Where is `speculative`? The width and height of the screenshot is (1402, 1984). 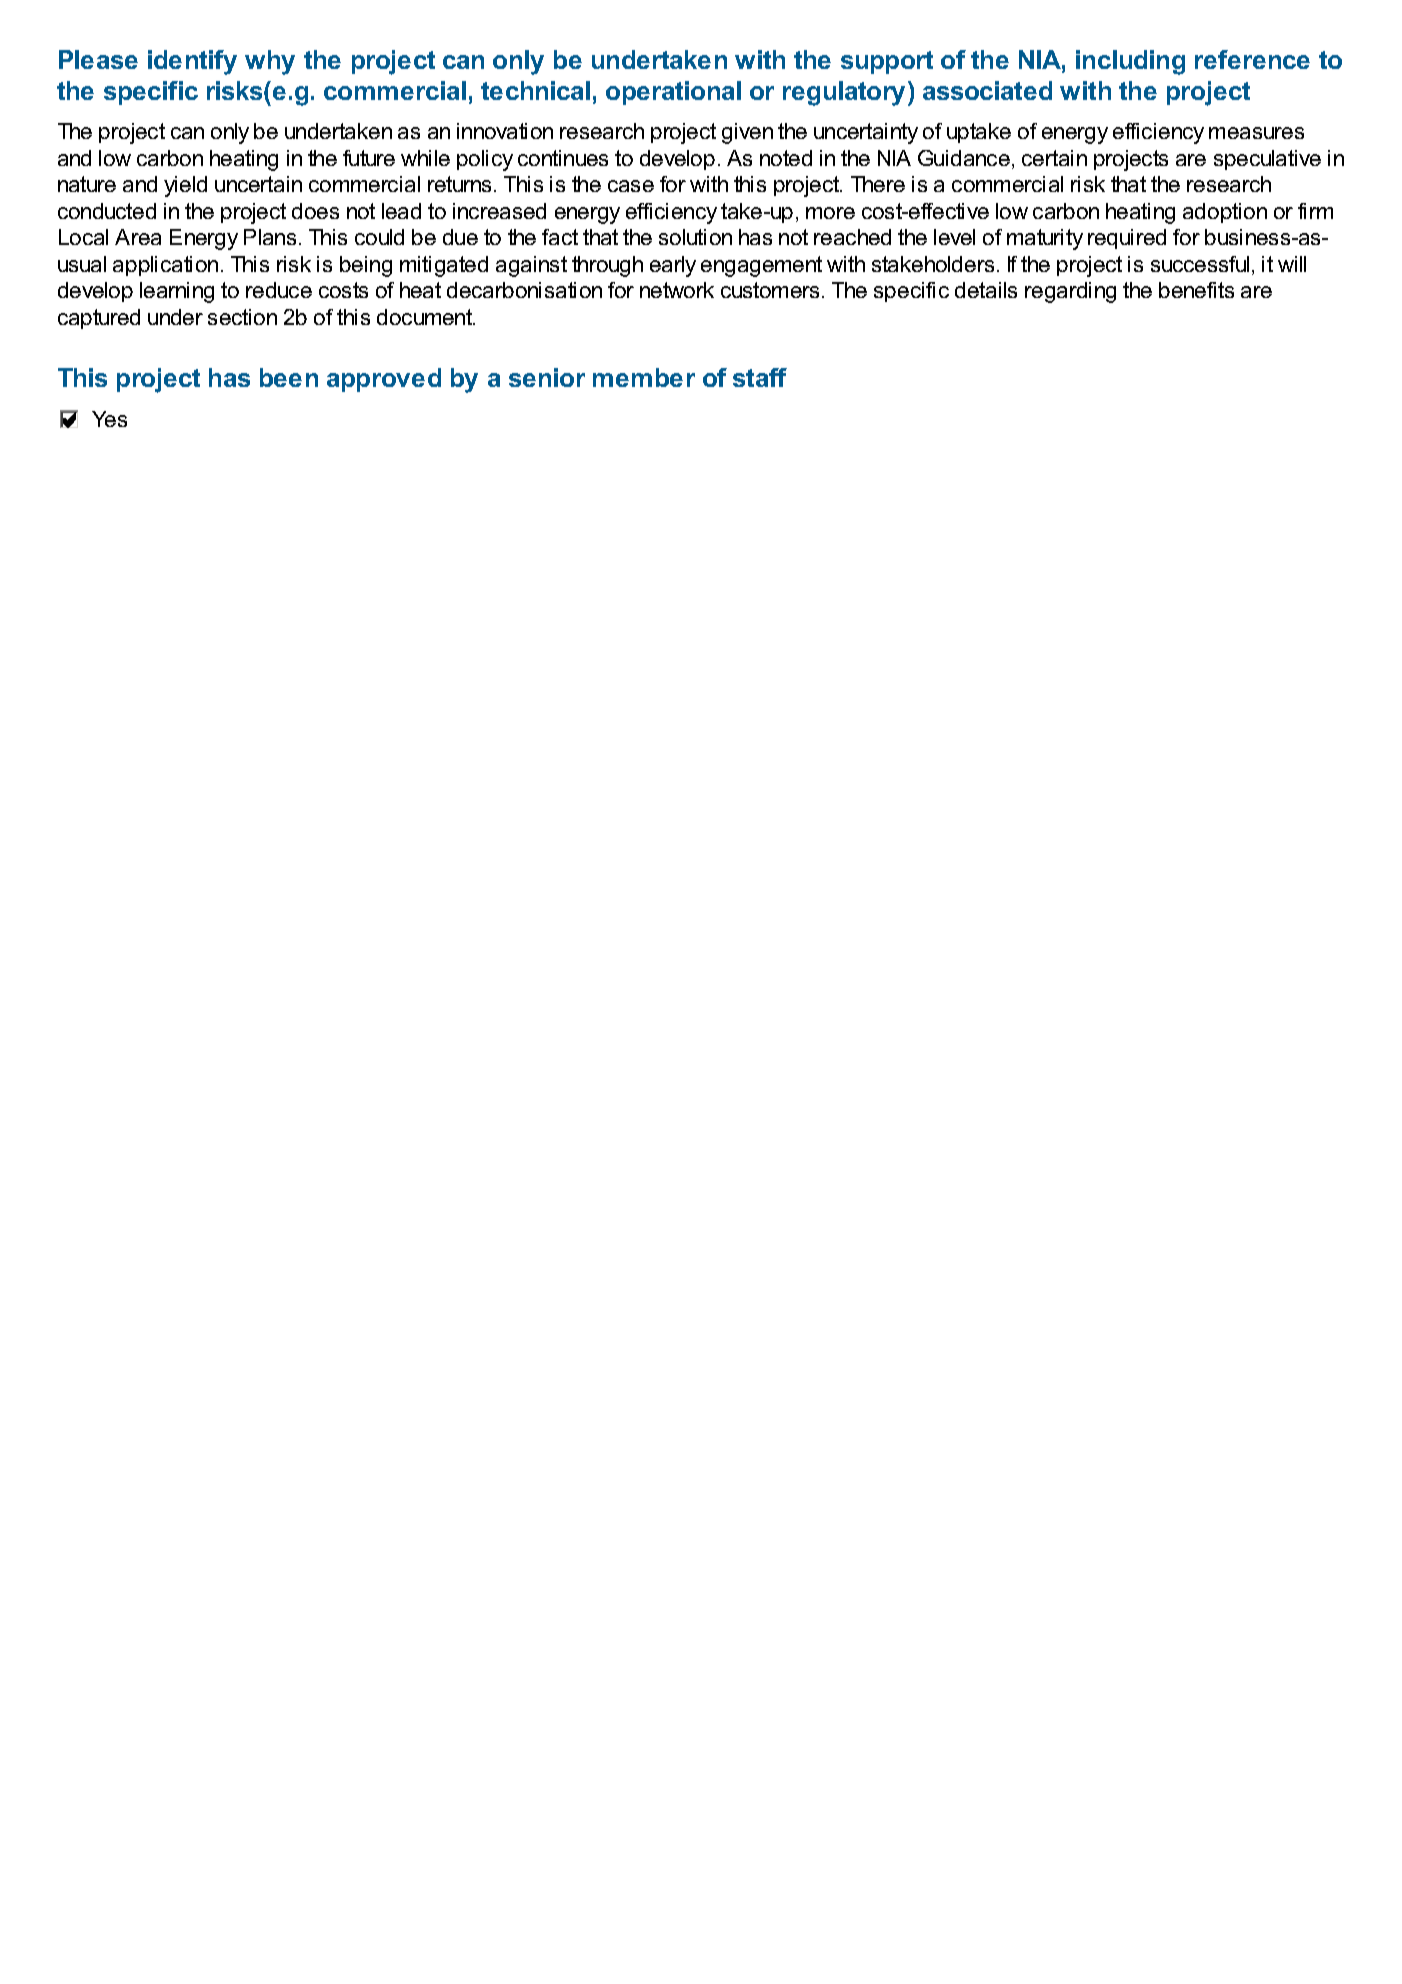
speculative is located at coordinates (1267, 160).
